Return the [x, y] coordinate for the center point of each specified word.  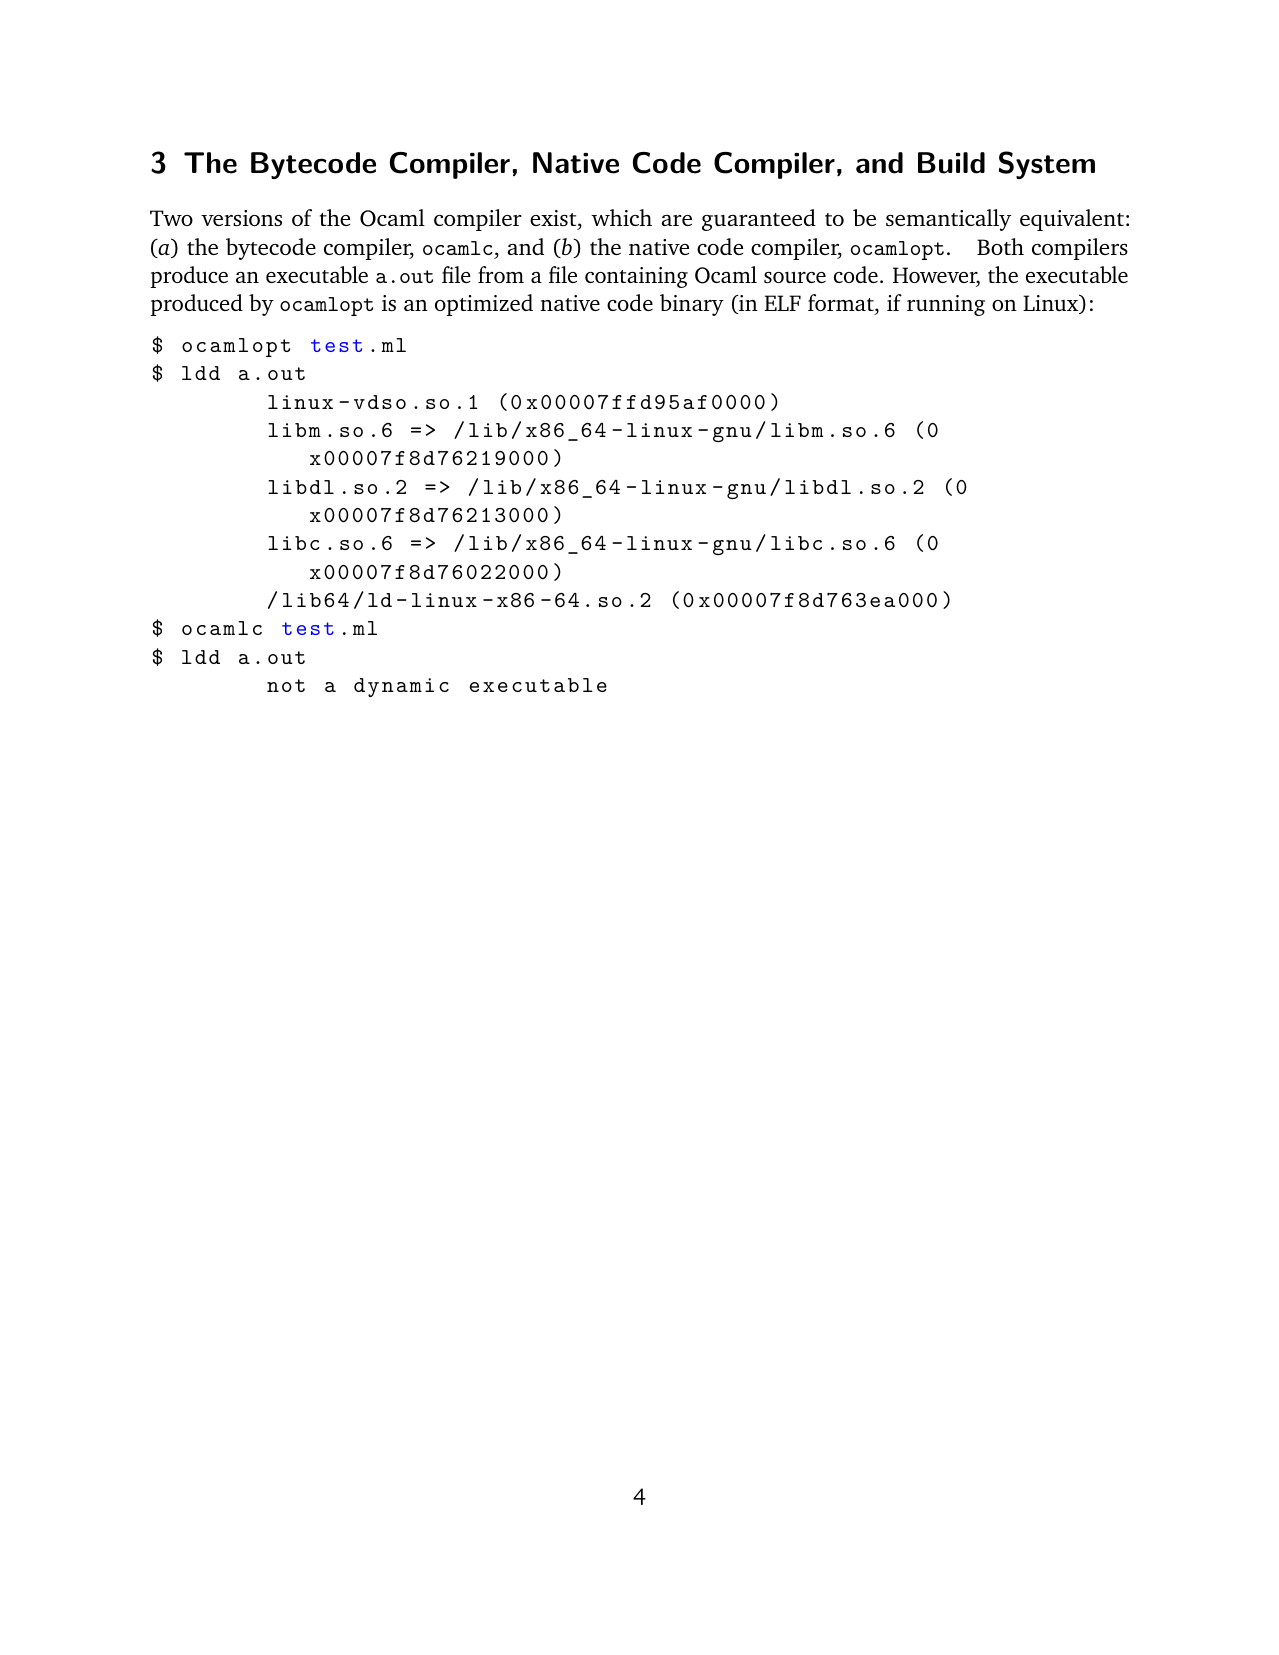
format [842, 304]
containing [636, 277]
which [621, 217]
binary [692, 305]
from [501, 274]
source [795, 277]
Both [1000, 246]
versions [241, 218]
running [946, 305]
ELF [782, 303]
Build [951, 163]
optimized [484, 305]
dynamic [401, 687]
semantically [948, 220]
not [286, 685]
